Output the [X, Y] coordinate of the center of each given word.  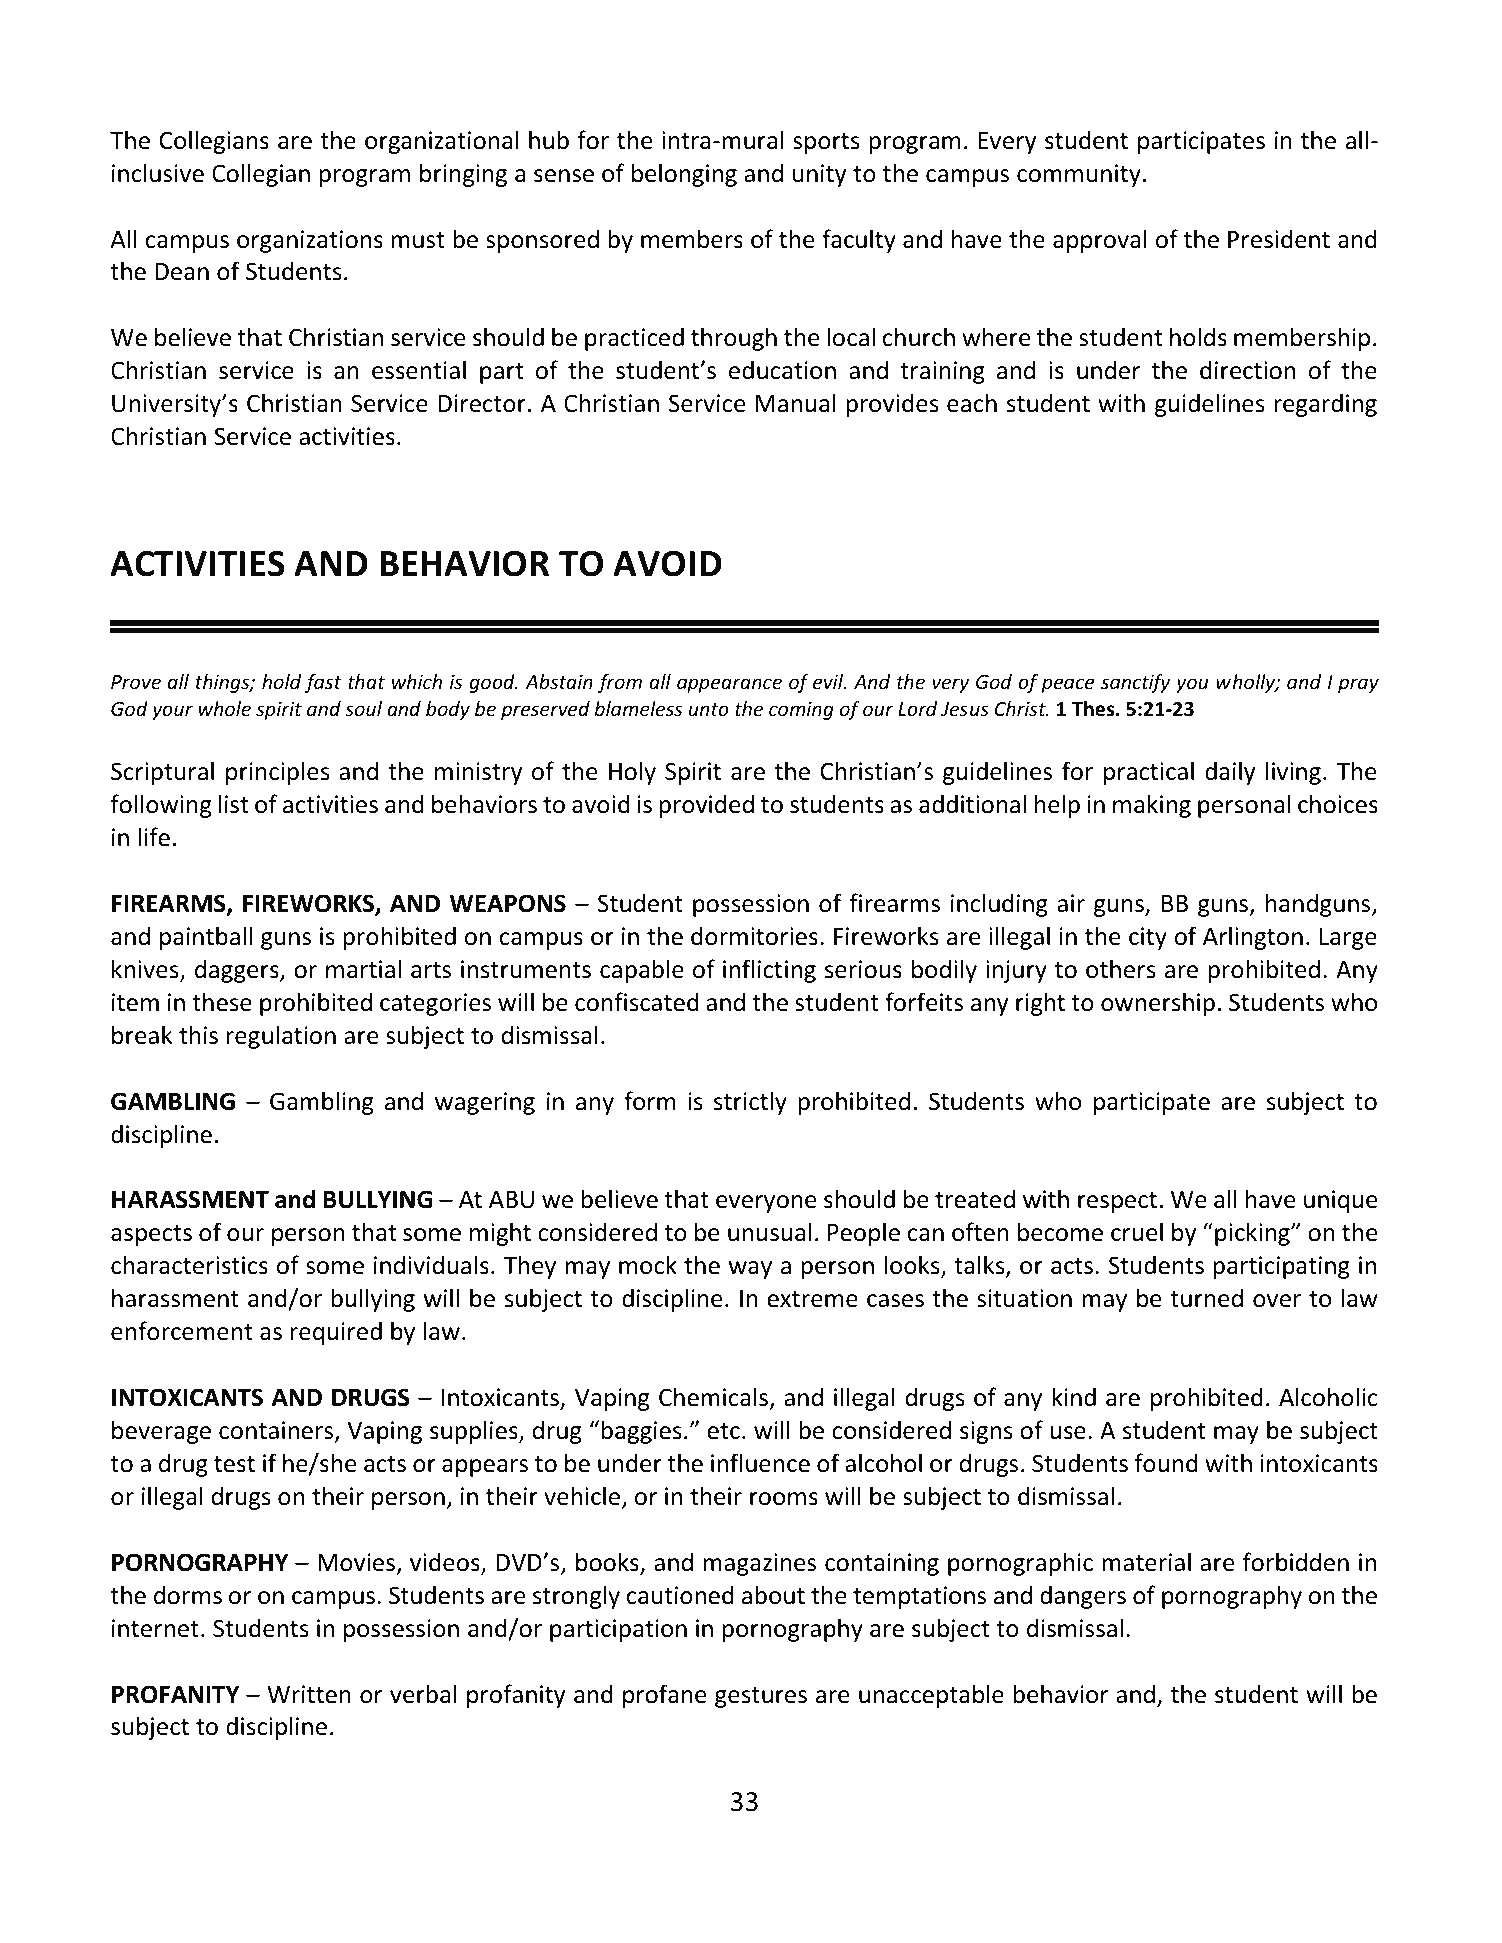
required [336, 1333]
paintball [206, 938]
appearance [729, 685]
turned [1206, 1298]
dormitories [754, 936]
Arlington [1253, 938]
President [1279, 239]
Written [309, 1694]
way [750, 1270]
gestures [761, 1697]
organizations [310, 241]
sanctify [1135, 683]
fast [323, 683]
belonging [684, 175]
